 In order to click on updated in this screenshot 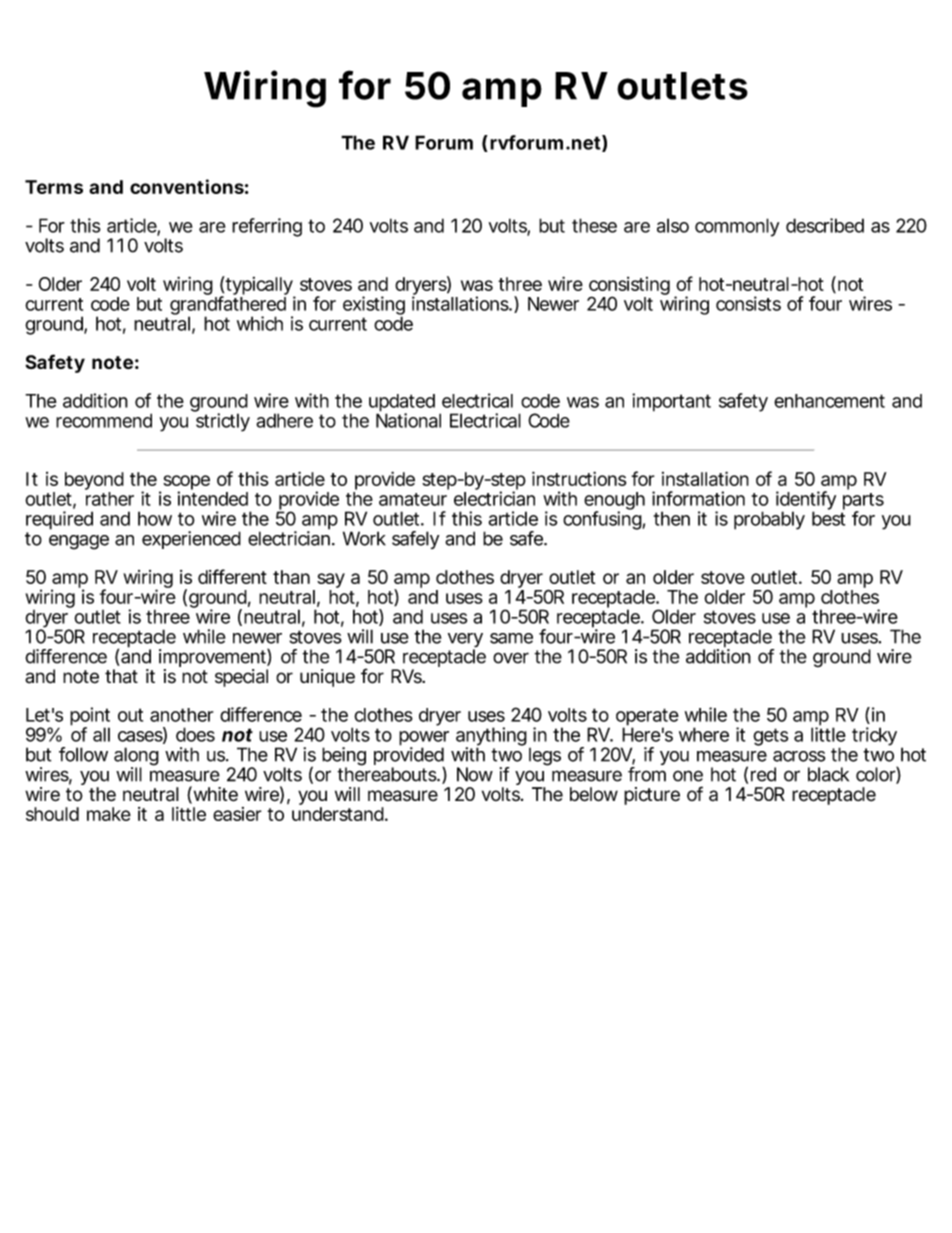, I will do `click(402, 404)`.
